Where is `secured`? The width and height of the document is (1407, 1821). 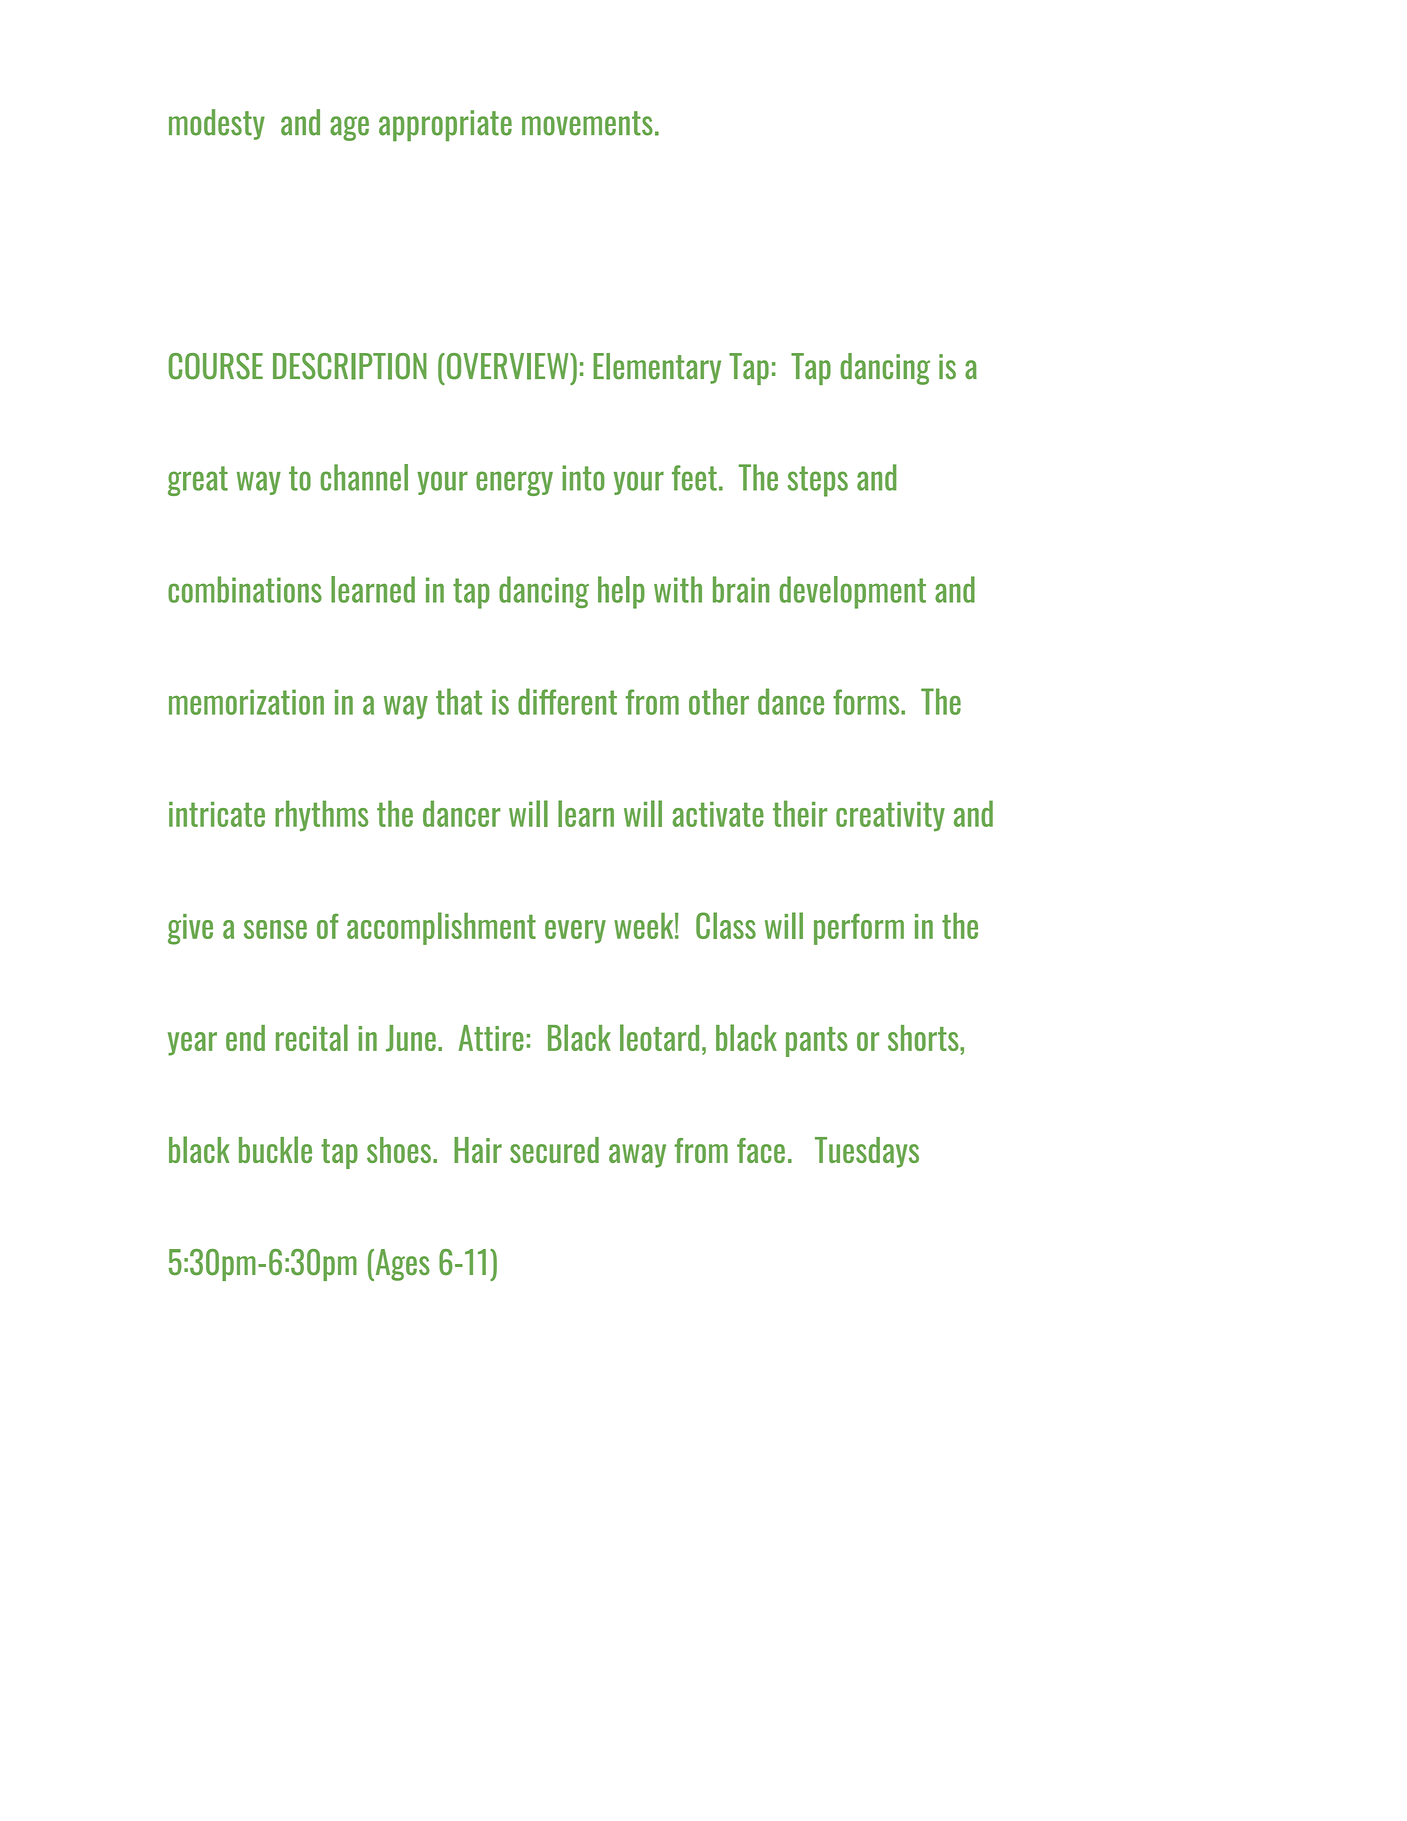
secured is located at coordinates (554, 1150).
